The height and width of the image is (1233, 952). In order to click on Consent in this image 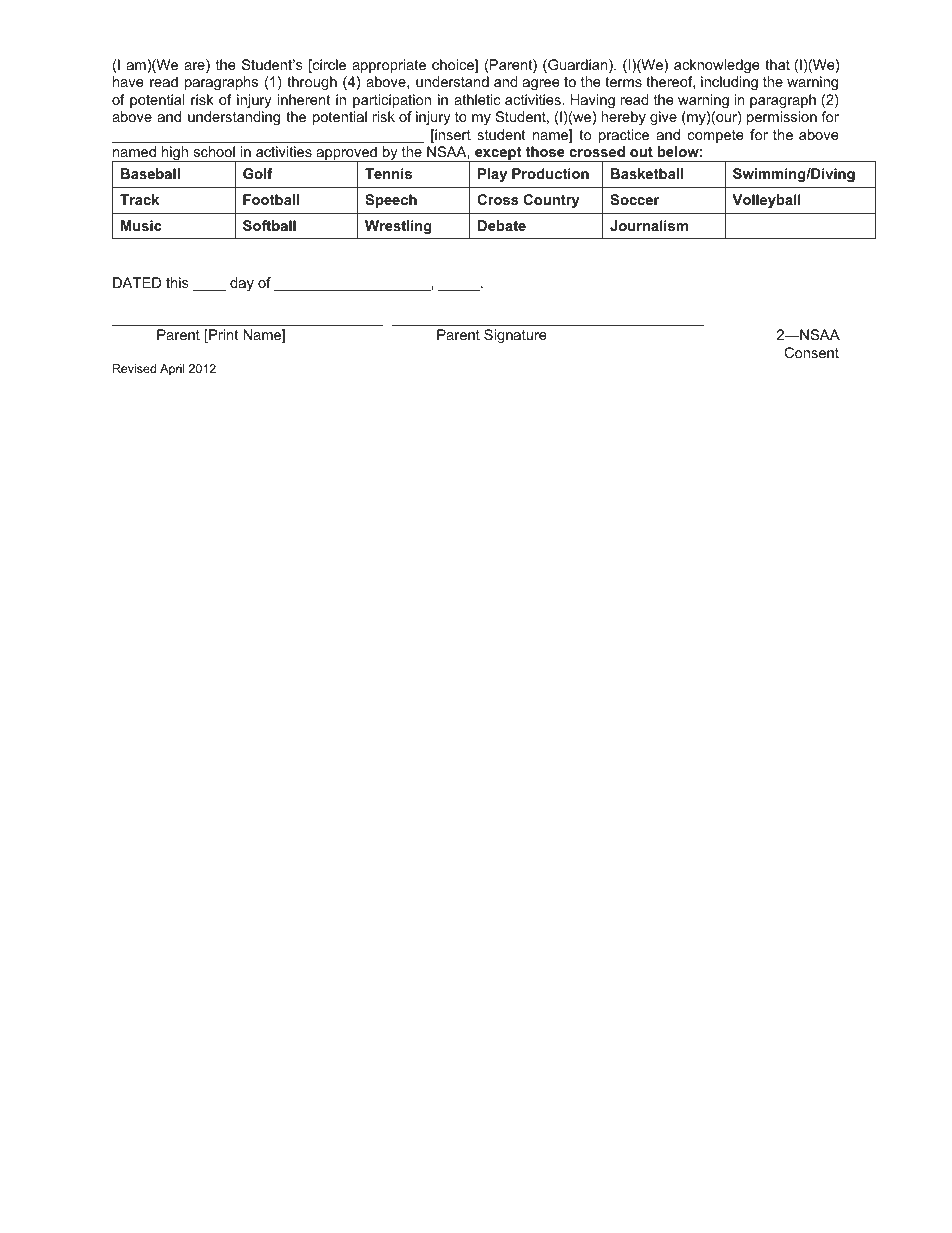, I will do `click(811, 352)`.
